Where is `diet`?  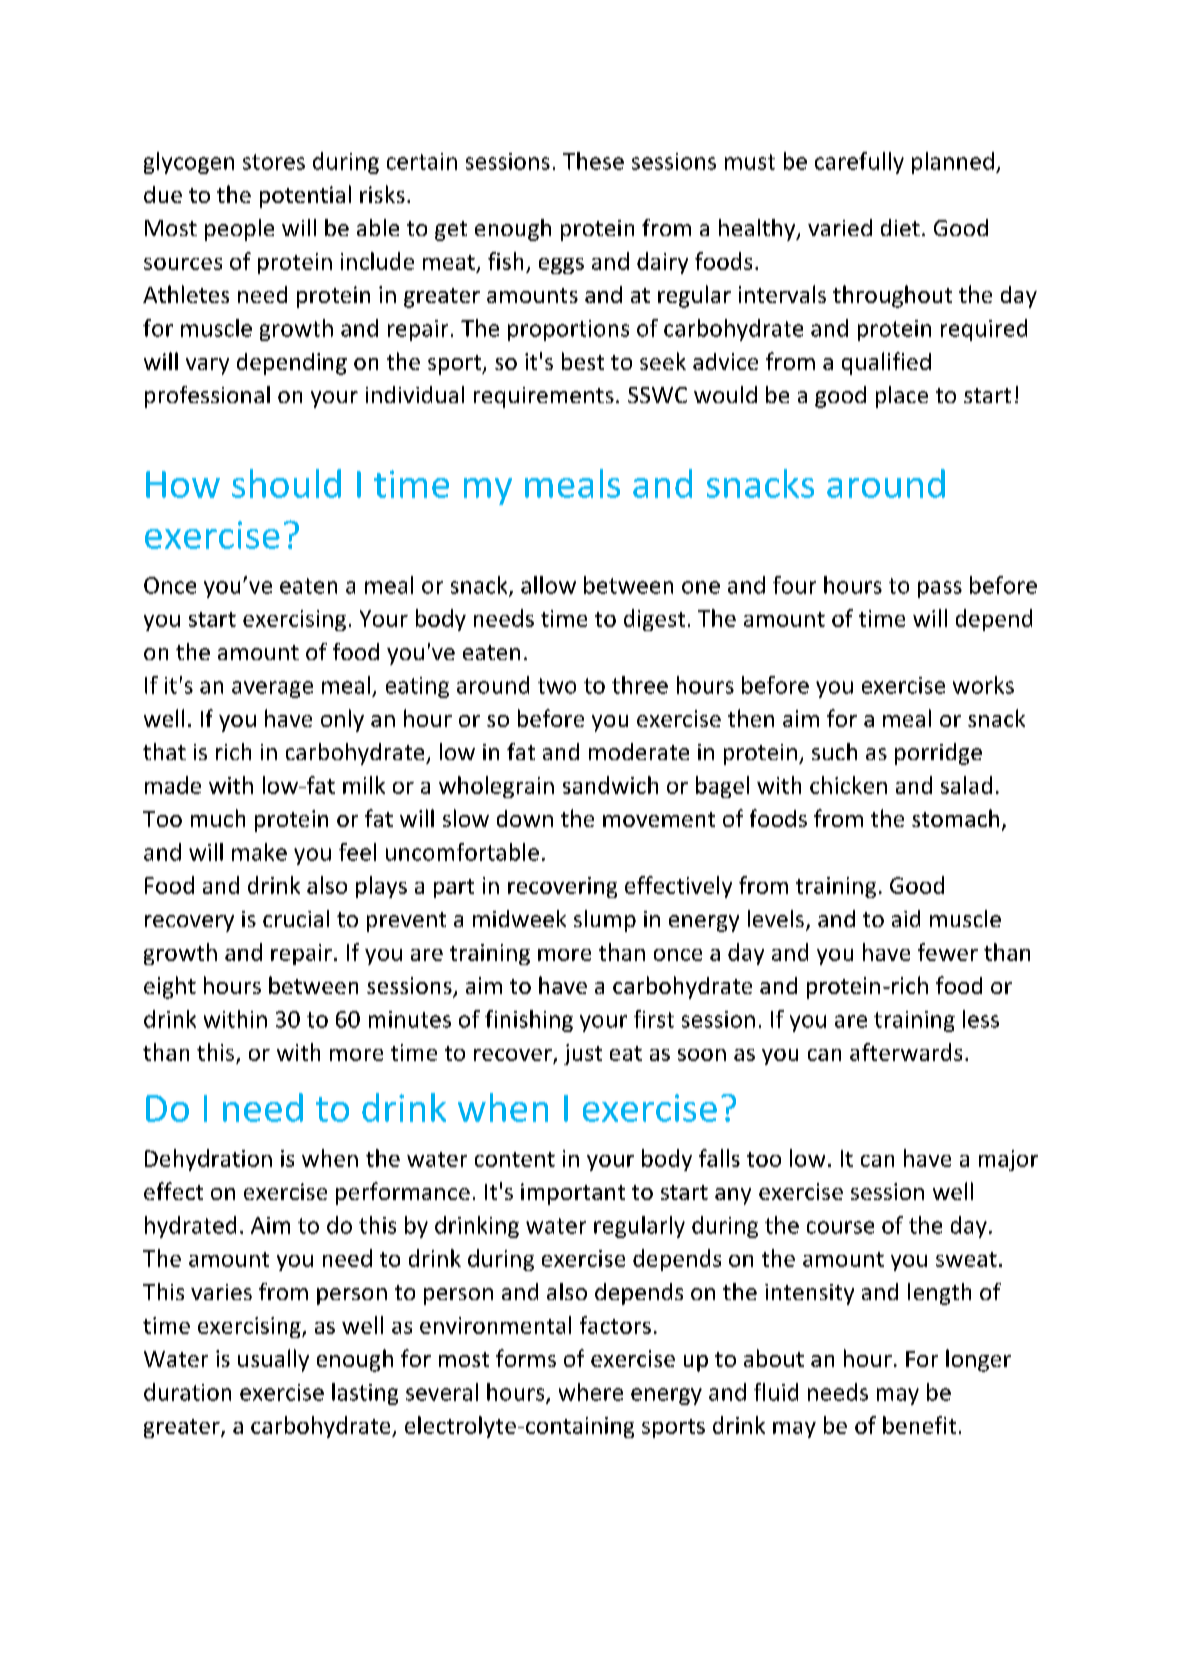
diet is located at coordinates (900, 227).
